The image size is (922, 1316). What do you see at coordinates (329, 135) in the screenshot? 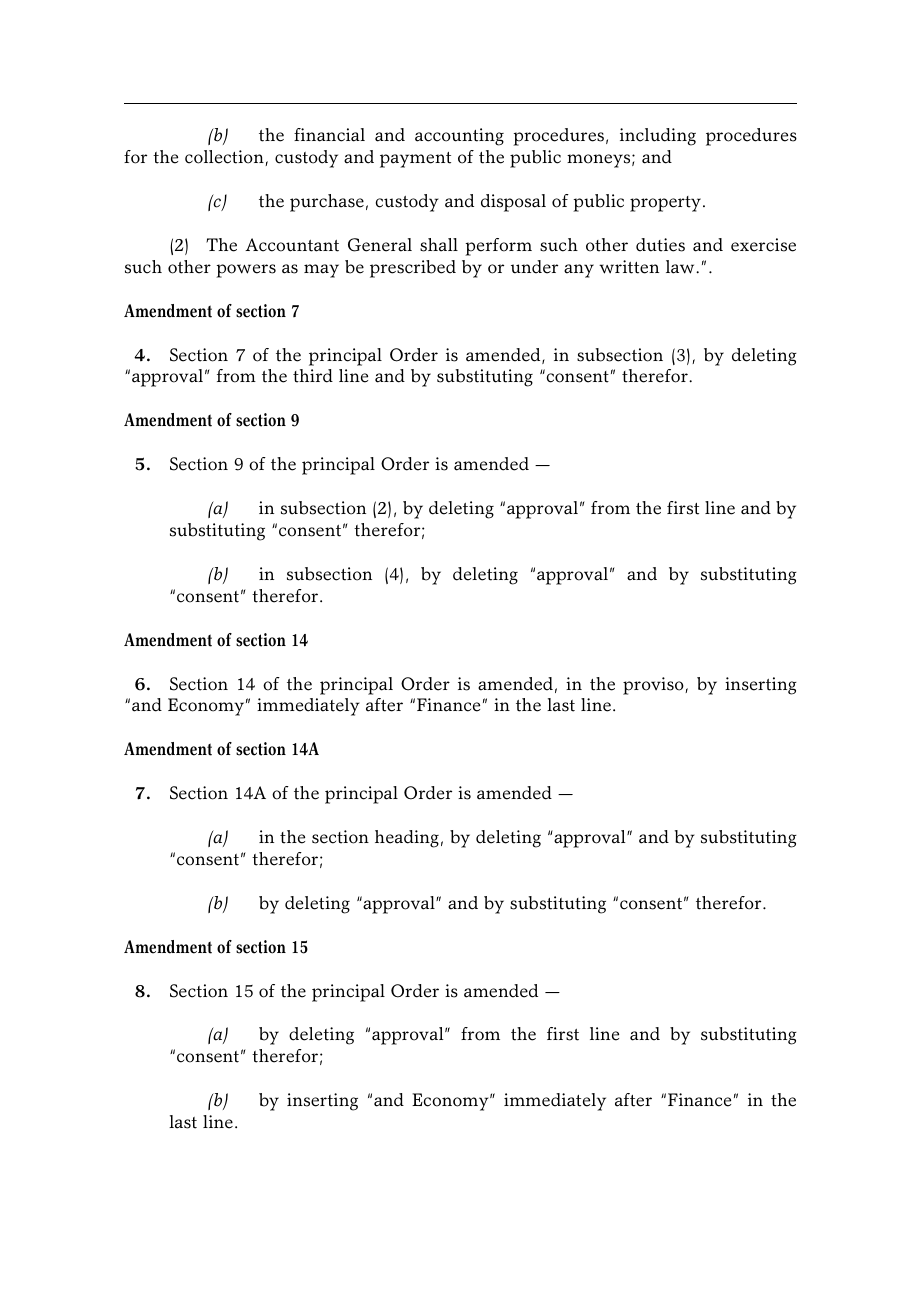
I see `financial` at bounding box center [329, 135].
